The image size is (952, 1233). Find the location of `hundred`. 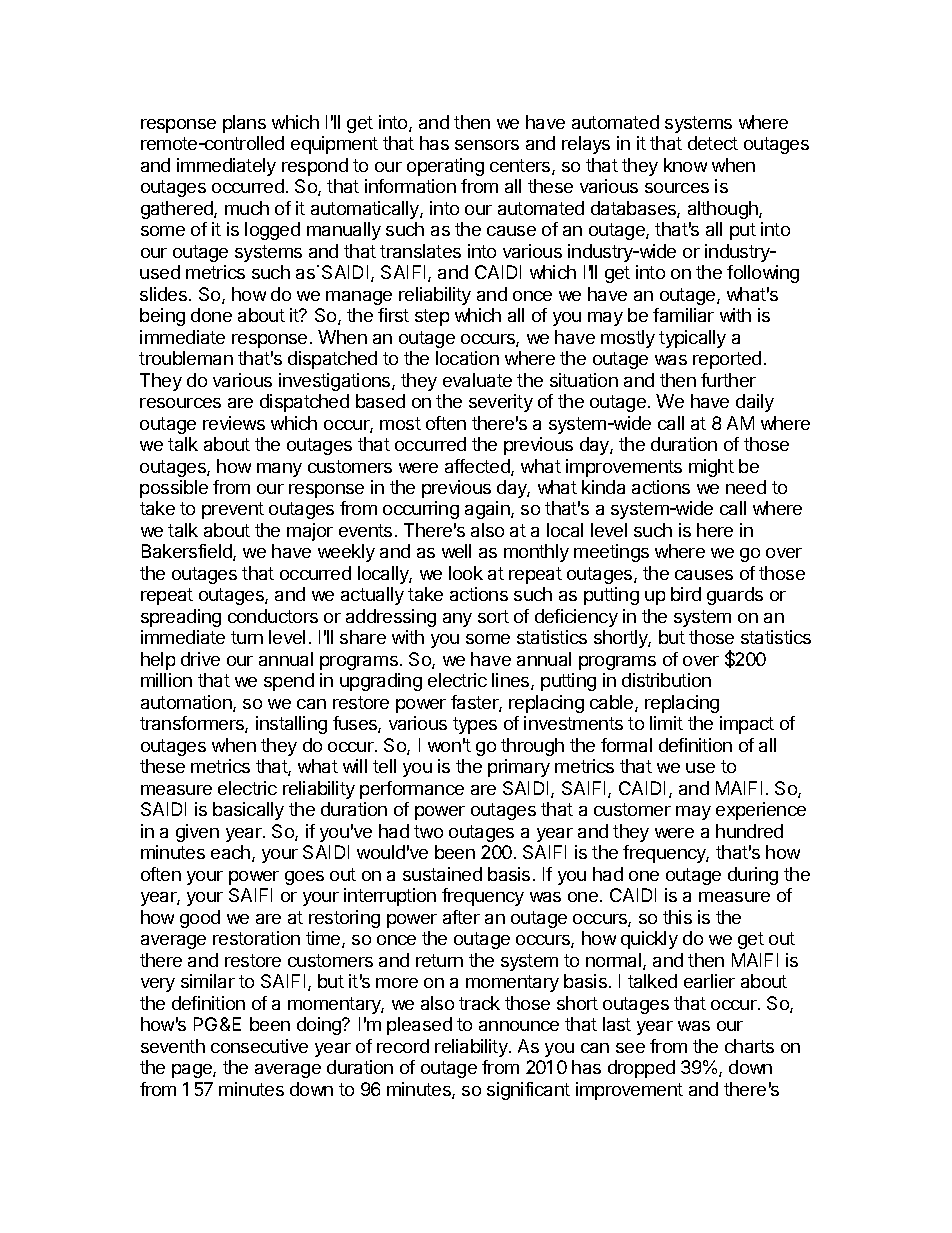

hundred is located at coordinates (749, 831).
